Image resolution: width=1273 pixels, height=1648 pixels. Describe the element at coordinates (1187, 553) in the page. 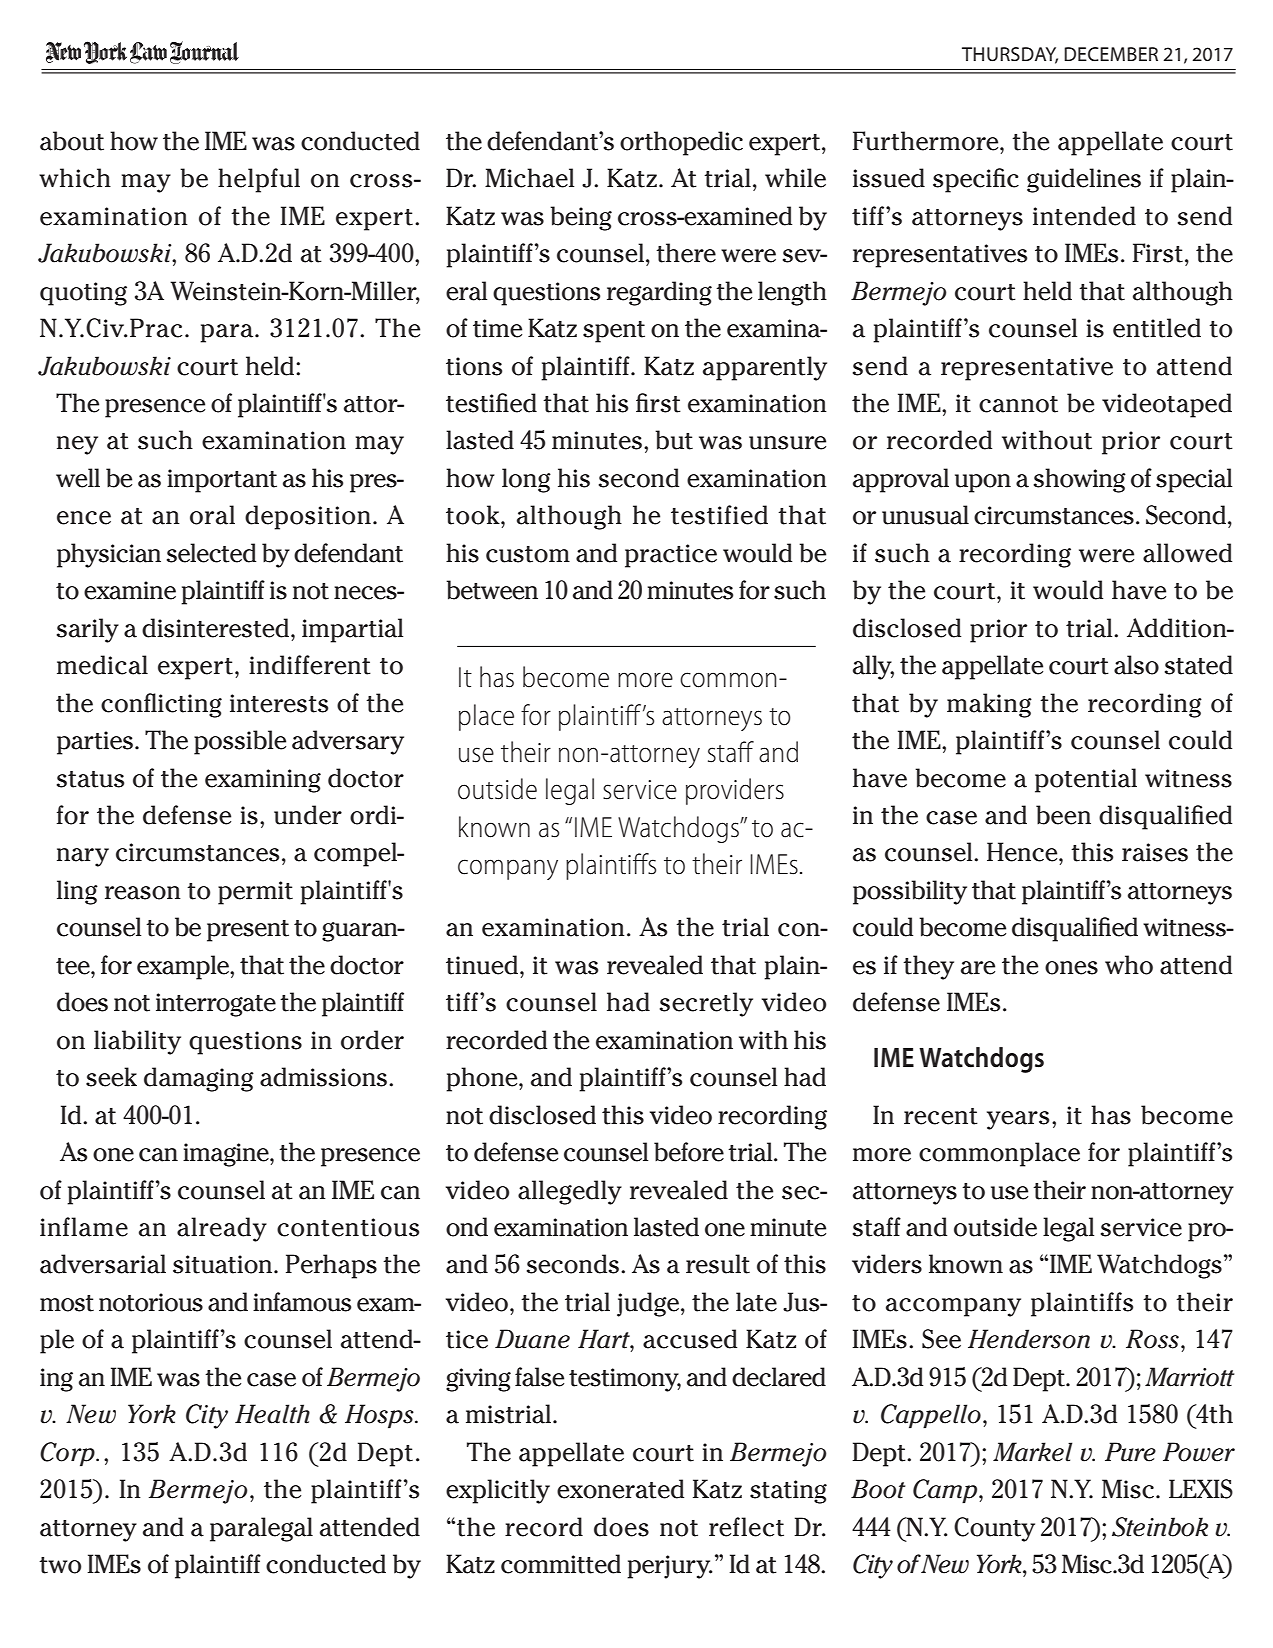

I see `allowed` at that location.
